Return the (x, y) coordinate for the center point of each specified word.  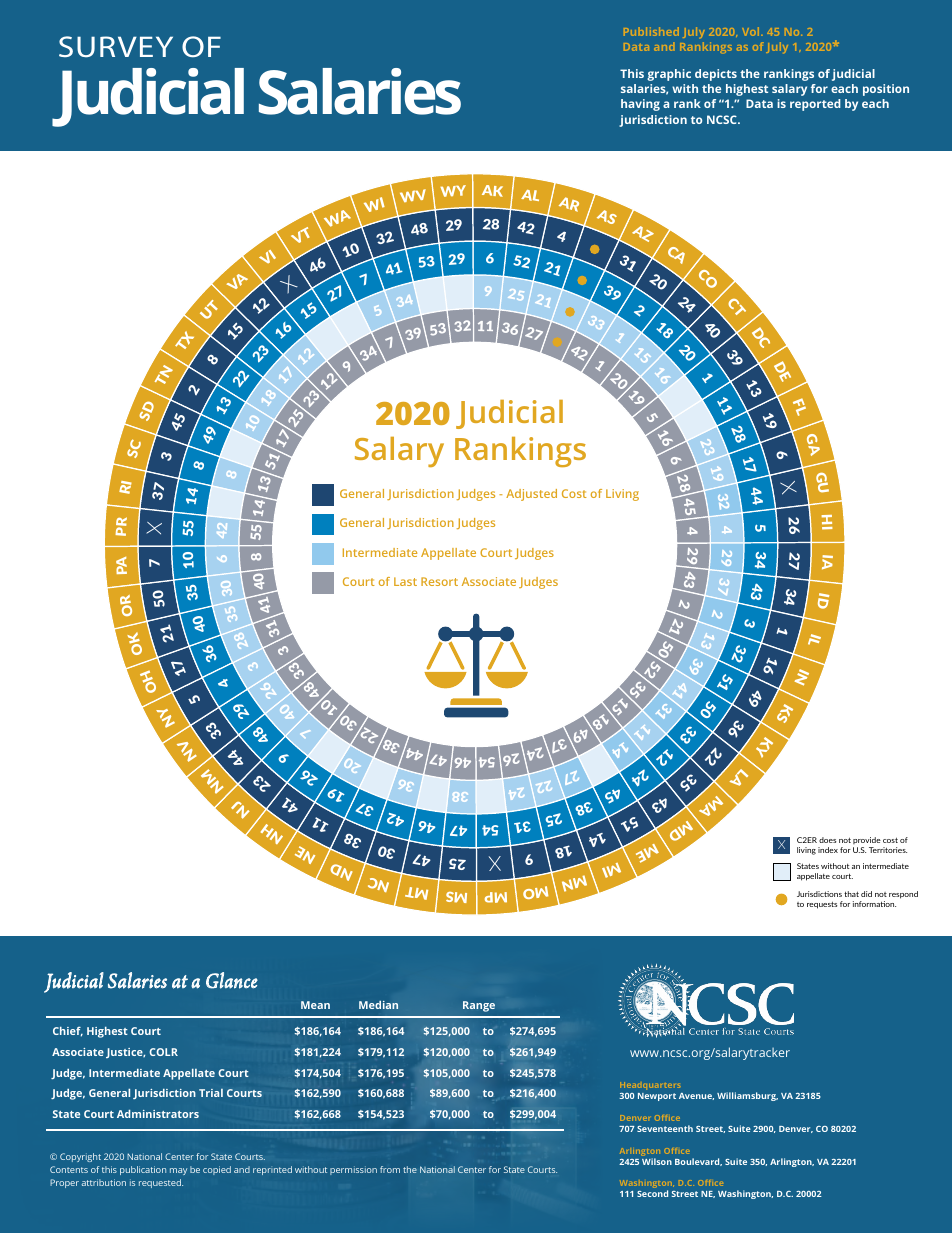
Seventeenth (665, 1128)
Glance (232, 980)
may (178, 1171)
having (640, 105)
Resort (439, 581)
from (390, 1169)
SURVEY (116, 46)
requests (822, 905)
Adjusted (531, 495)
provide (867, 840)
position (886, 90)
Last (405, 581)
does (827, 840)
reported (815, 105)
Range (479, 1006)
